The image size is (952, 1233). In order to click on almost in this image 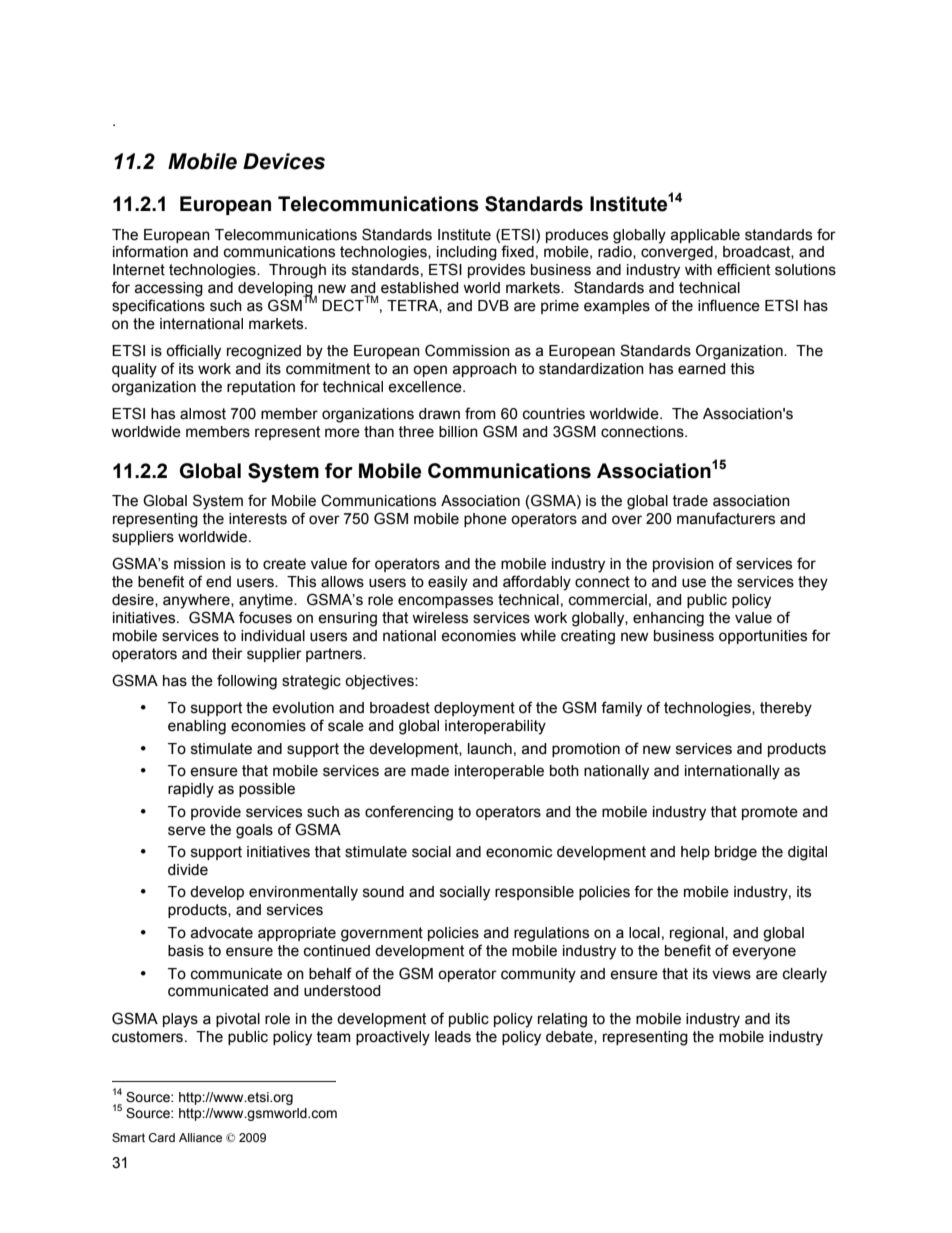, I will do `click(203, 414)`.
